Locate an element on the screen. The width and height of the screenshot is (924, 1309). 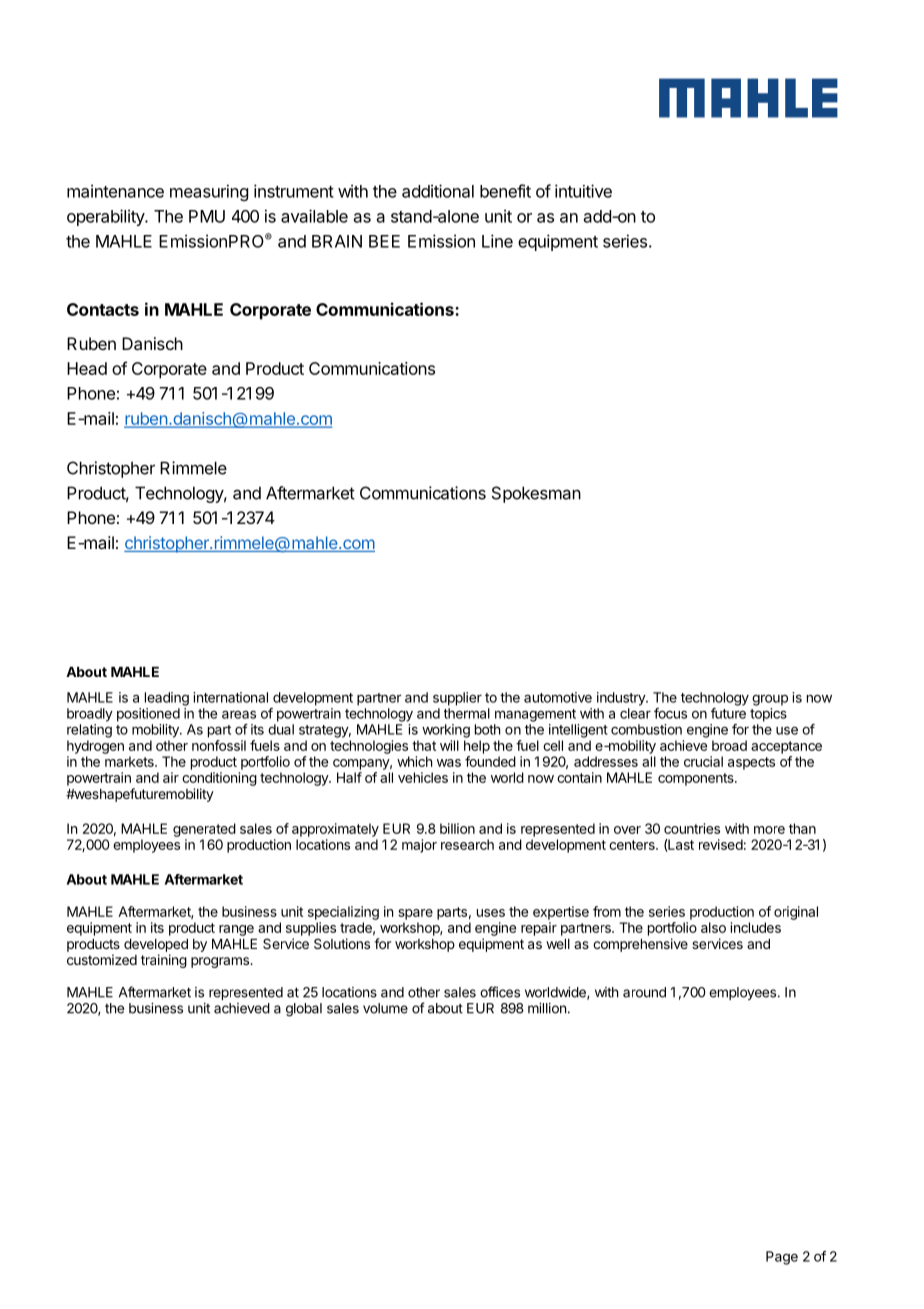
also is located at coordinates (713, 927).
